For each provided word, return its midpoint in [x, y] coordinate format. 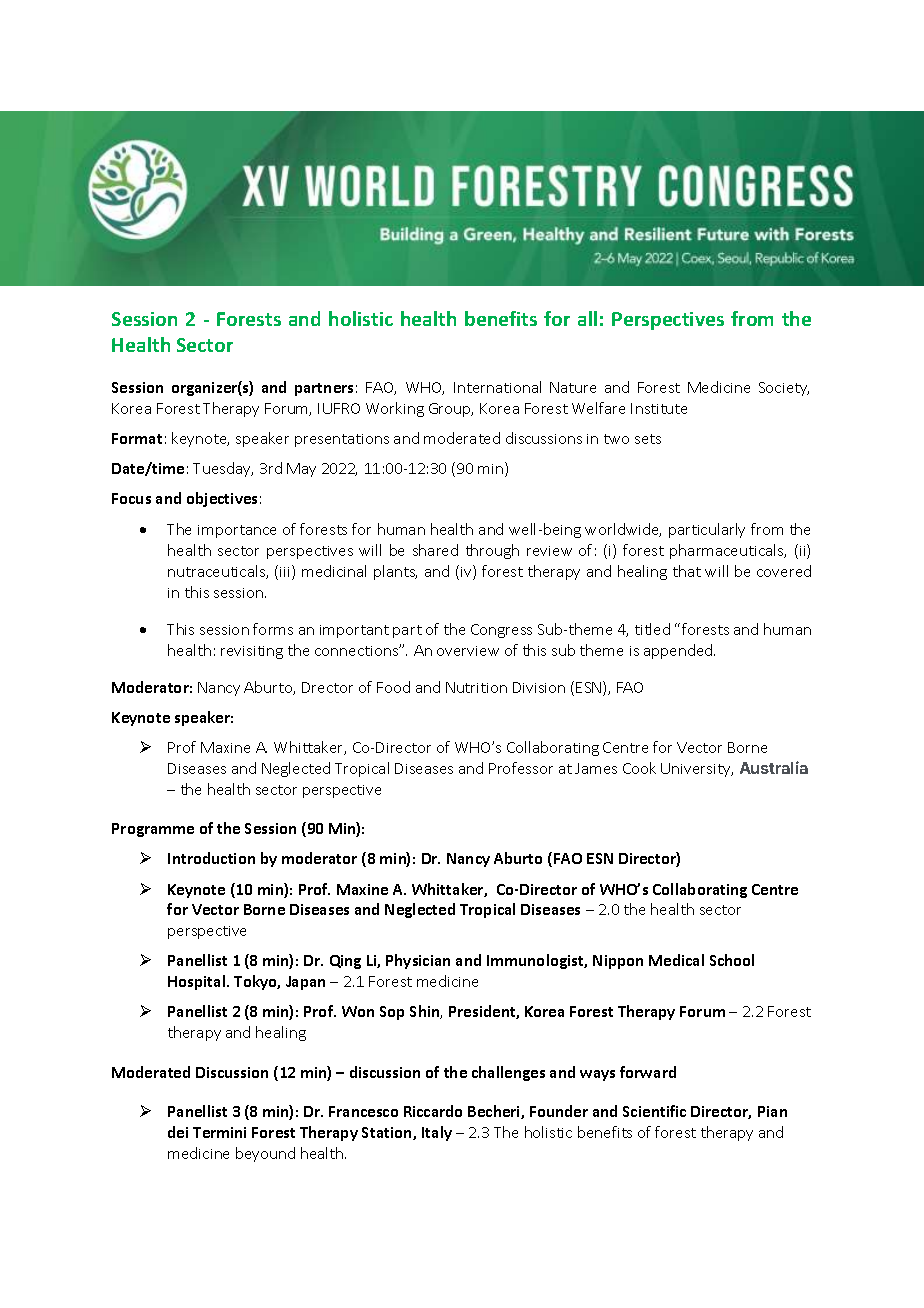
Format [137, 438]
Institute [659, 408]
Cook [639, 768]
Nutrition [476, 687]
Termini [219, 1132]
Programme [153, 830]
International [497, 387]
